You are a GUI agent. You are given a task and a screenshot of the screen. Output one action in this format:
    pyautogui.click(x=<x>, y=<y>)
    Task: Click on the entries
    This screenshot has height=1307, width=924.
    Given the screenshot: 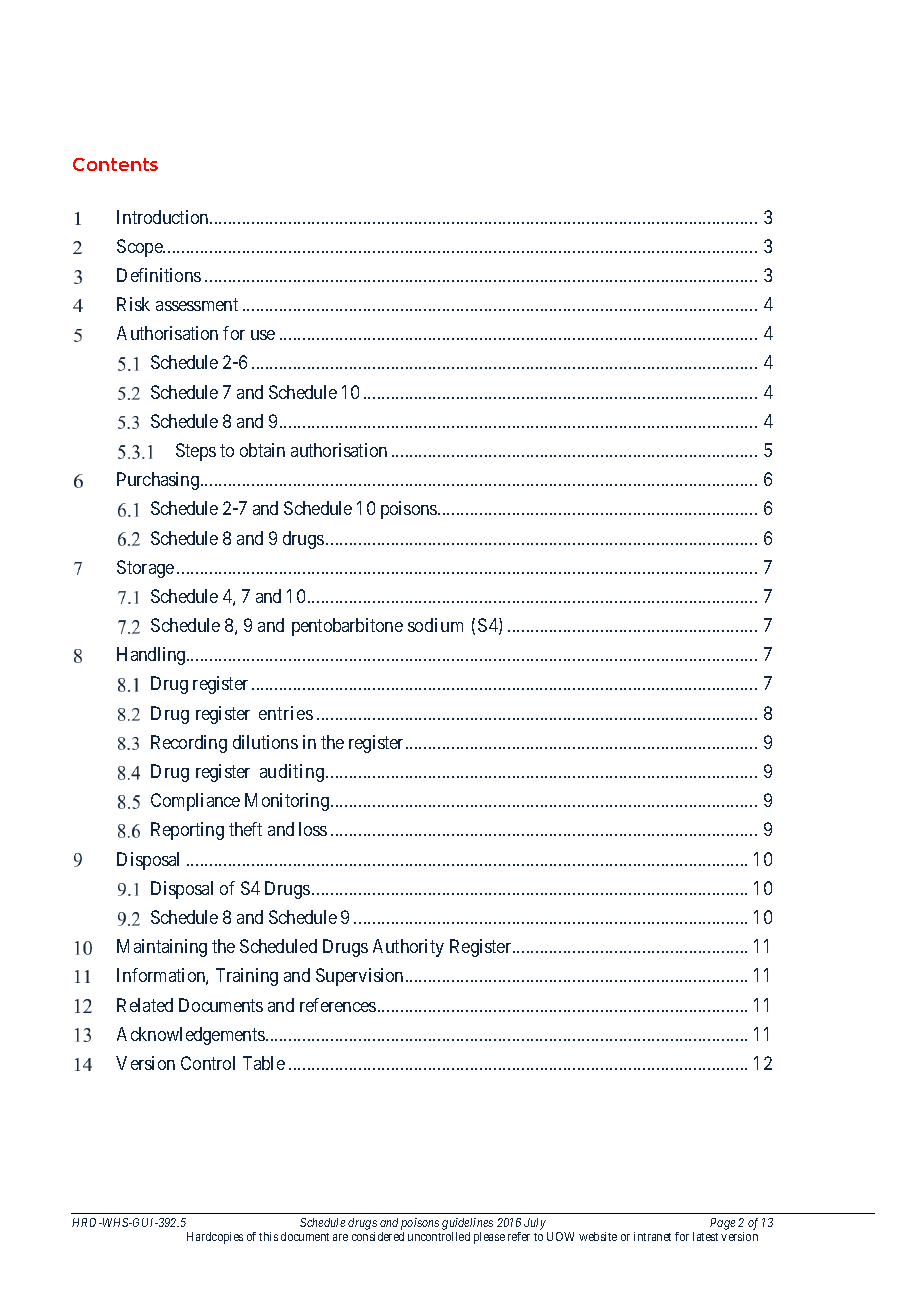 What is the action you would take?
    pyautogui.click(x=286, y=713)
